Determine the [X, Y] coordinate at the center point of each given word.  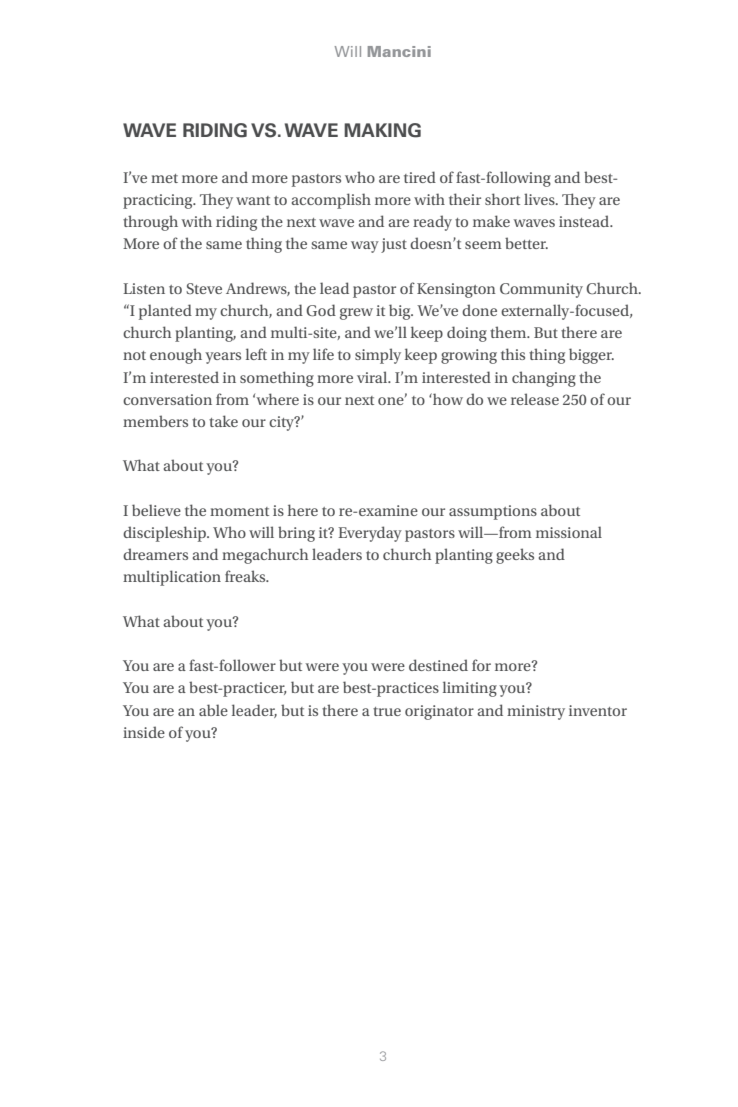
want [253, 200]
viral [373, 377]
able [213, 710]
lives [540, 199]
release [535, 399]
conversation [167, 399]
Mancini [399, 51]
